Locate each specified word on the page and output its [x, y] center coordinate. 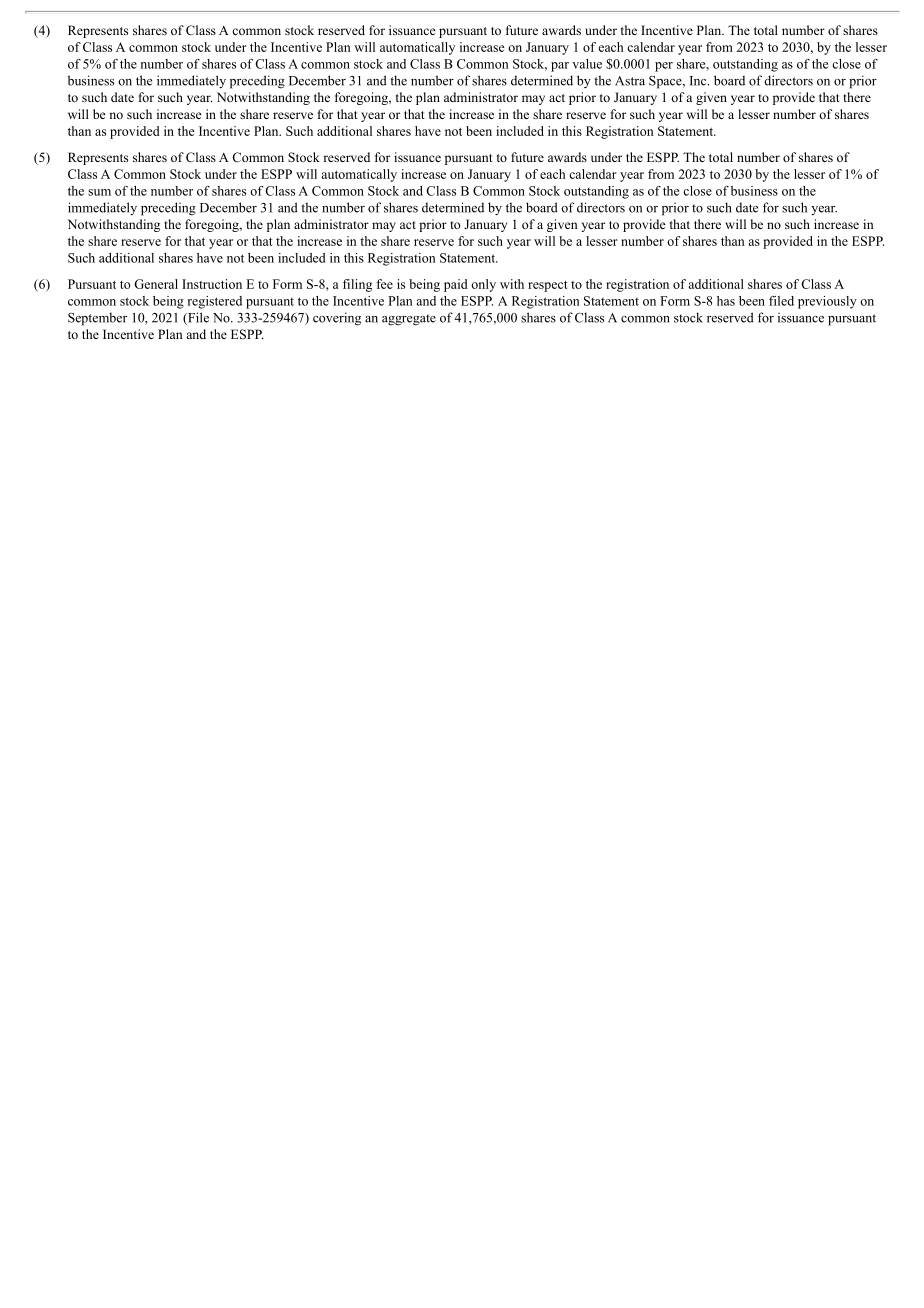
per [664, 67]
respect [548, 286]
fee [384, 284]
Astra [630, 81]
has [726, 301]
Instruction [212, 284]
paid [456, 285]
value [587, 64]
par [560, 67]
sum [99, 192]
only [483, 285]
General [156, 284]
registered [214, 302]
